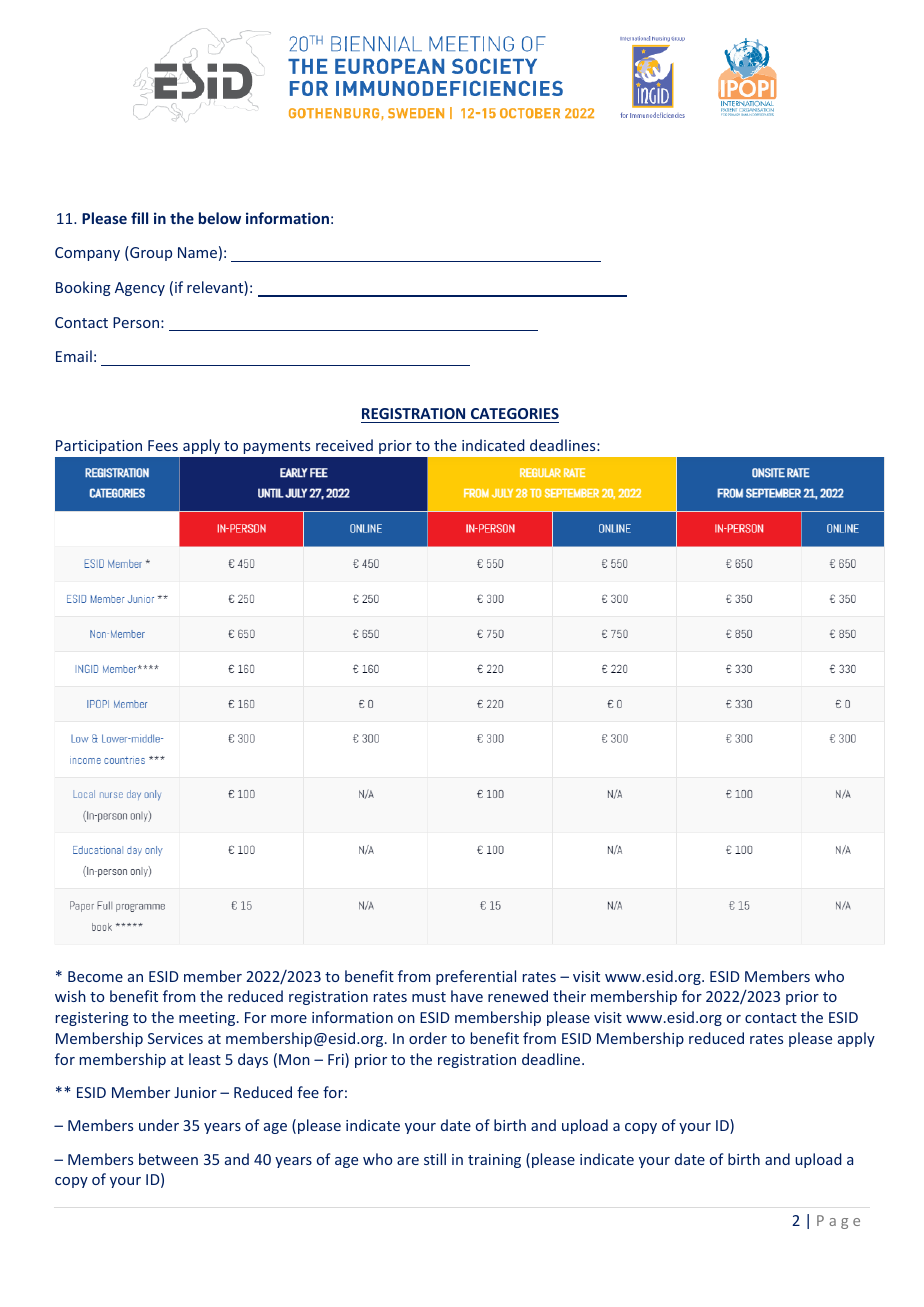 The width and height of the screenshot is (924, 1307). Describe the element at coordinates (337, 1060) in the screenshot. I see `Fri` at that location.
